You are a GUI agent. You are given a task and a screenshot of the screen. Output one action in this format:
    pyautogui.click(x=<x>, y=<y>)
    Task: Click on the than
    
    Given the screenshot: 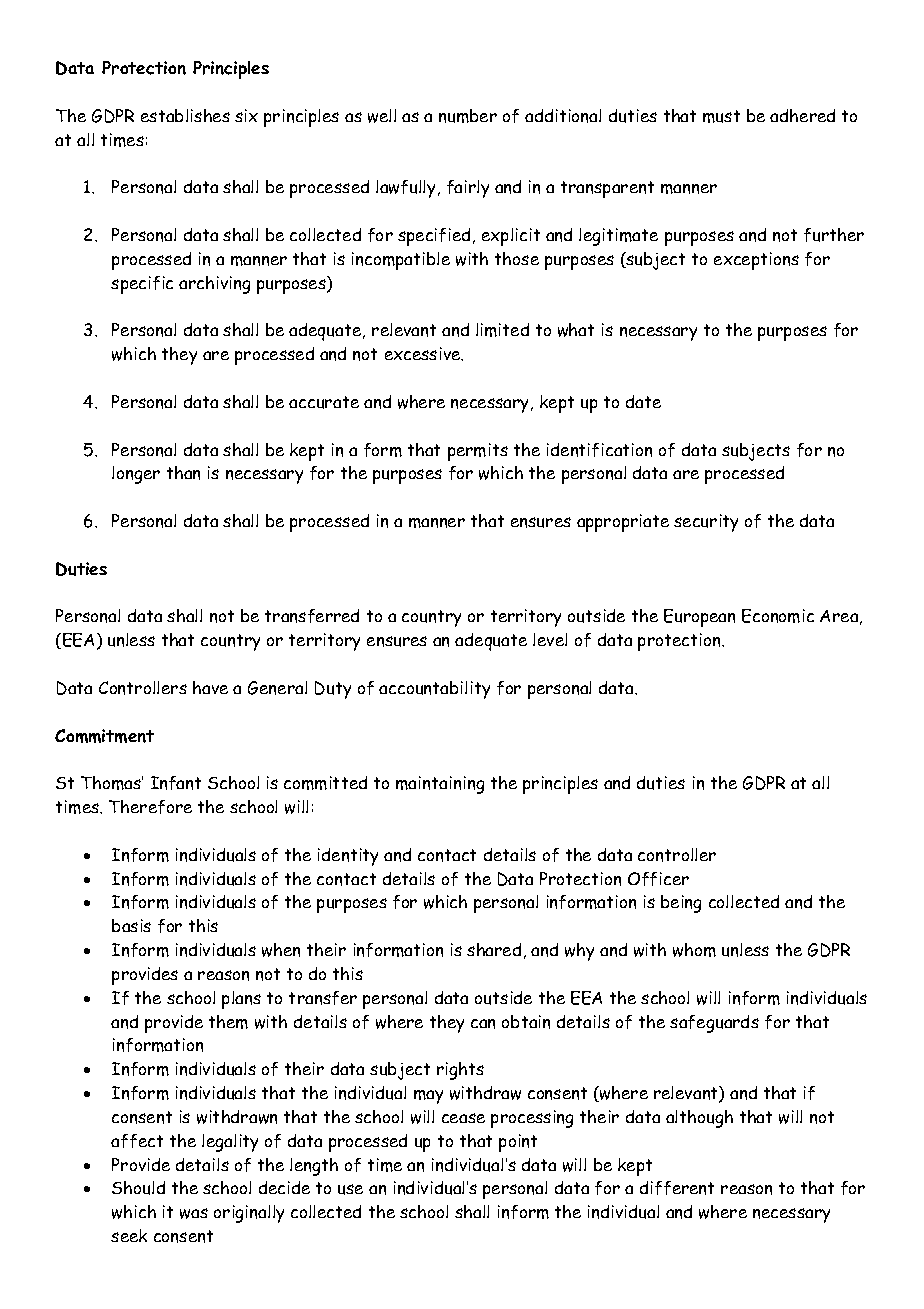 What is the action you would take?
    pyautogui.click(x=183, y=473)
